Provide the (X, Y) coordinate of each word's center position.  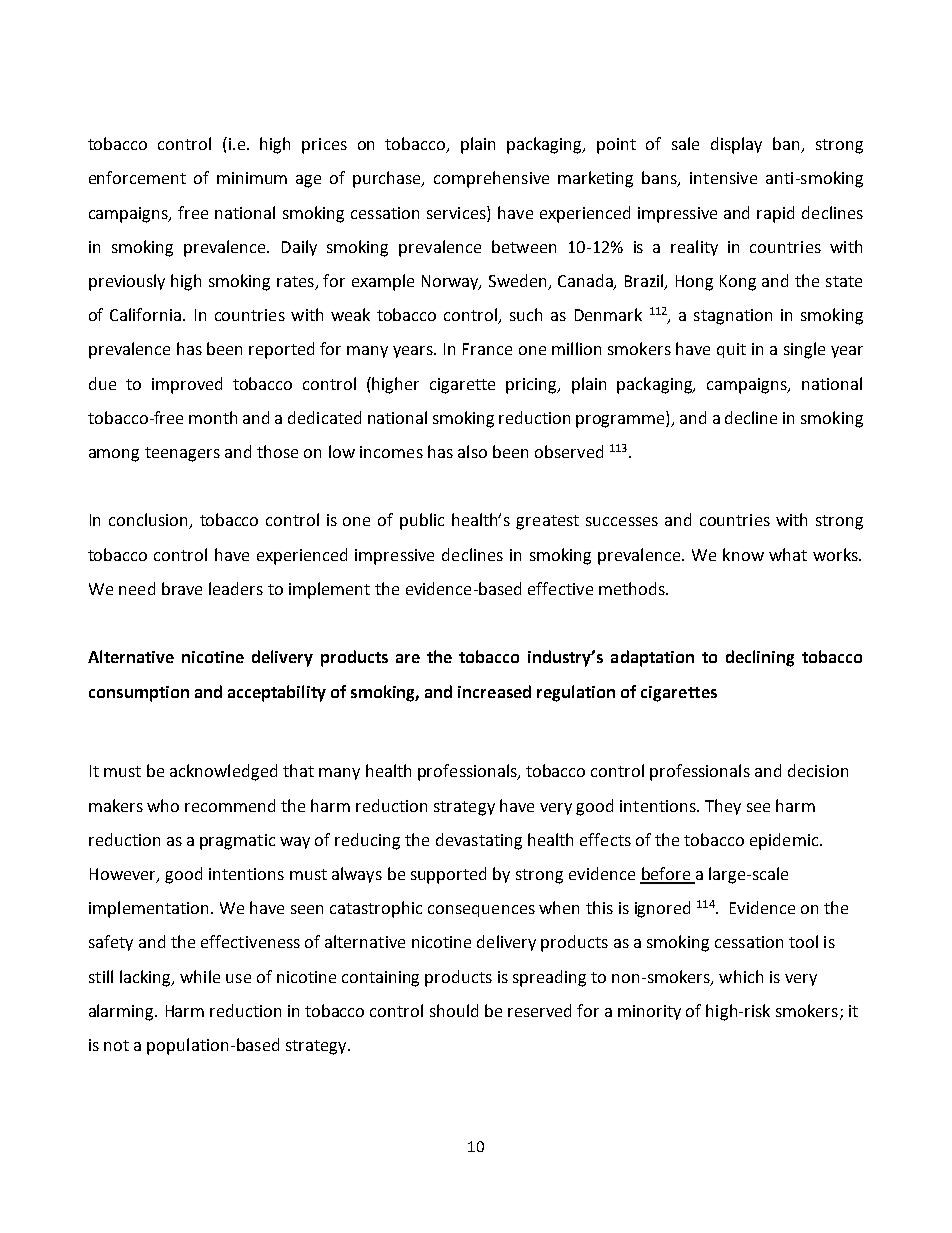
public (422, 521)
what (788, 554)
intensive (723, 178)
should (454, 1010)
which (741, 976)
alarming (123, 1012)
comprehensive (491, 179)
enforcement (137, 177)
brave (182, 588)
